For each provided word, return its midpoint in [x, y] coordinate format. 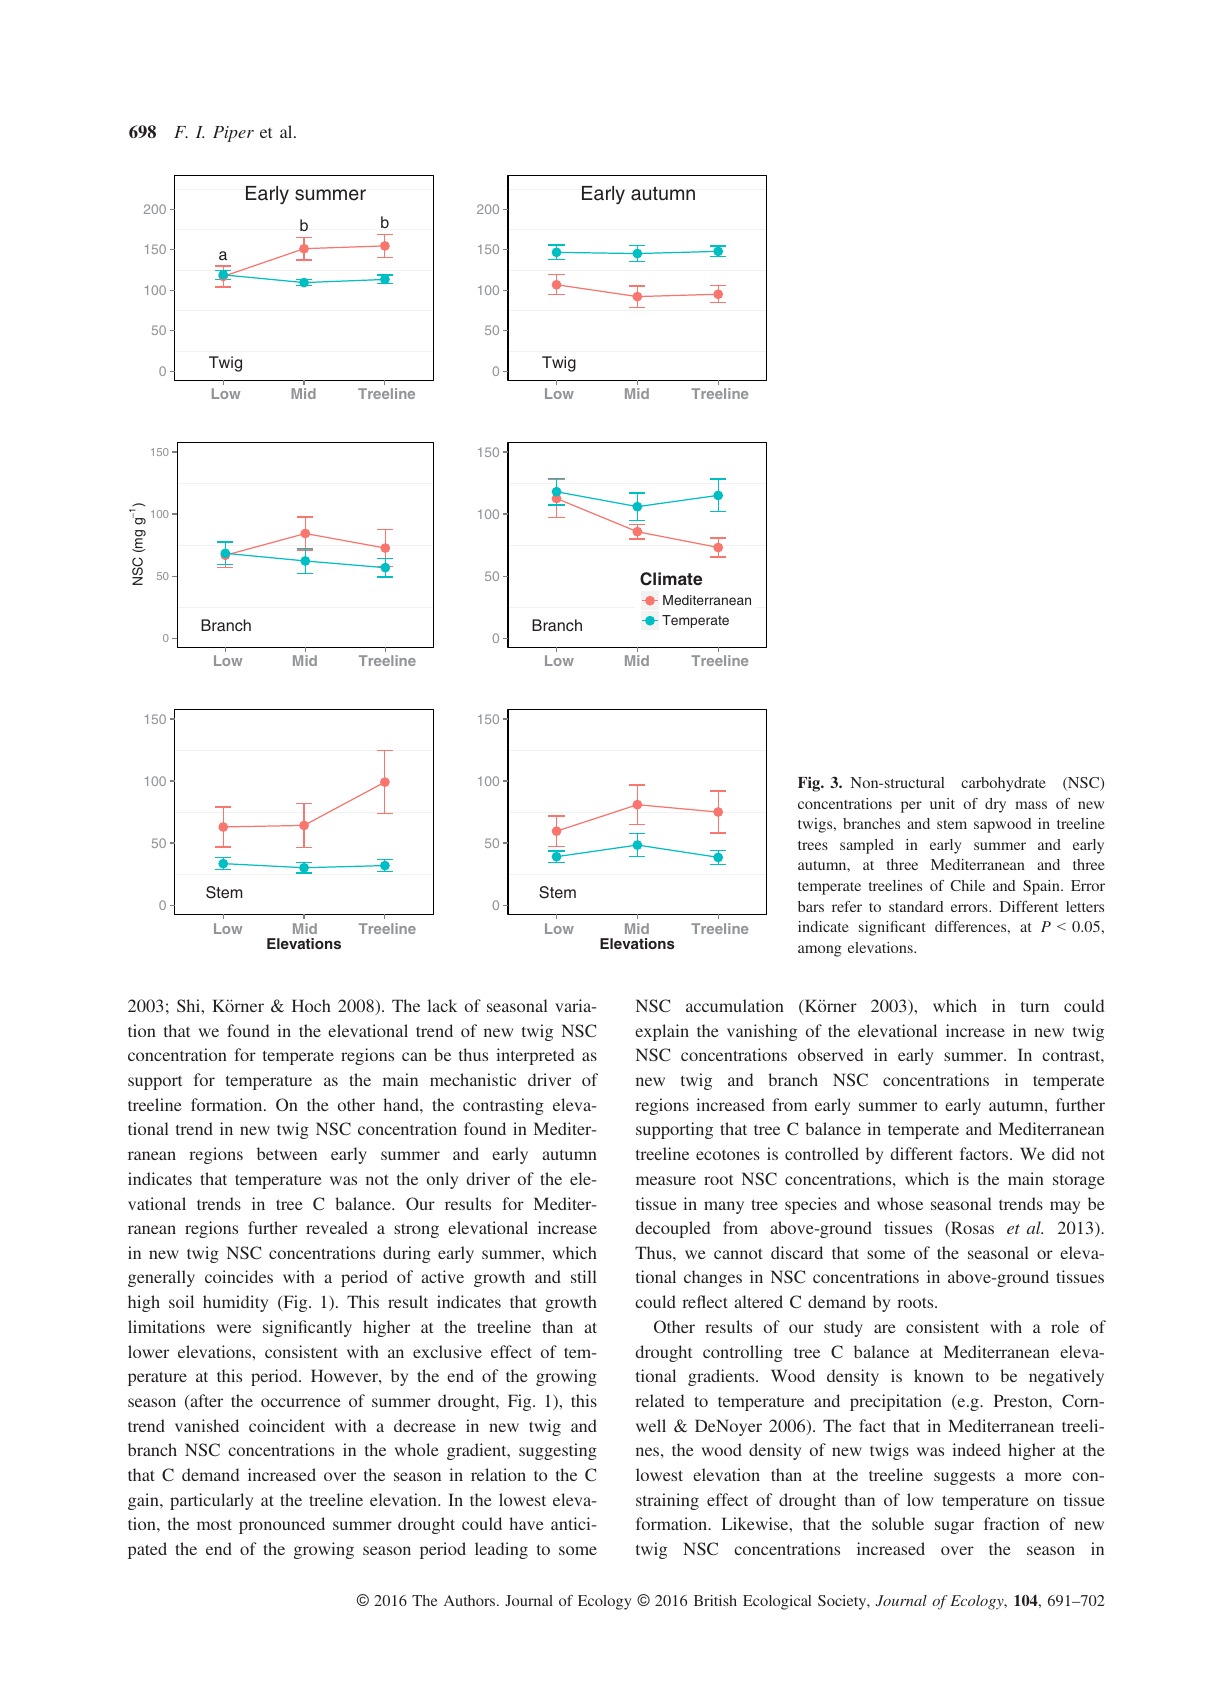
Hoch [311, 1005]
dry [995, 805]
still [583, 1276]
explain [662, 1032]
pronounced [282, 1525]
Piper [233, 134]
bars [811, 906]
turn [1035, 1007]
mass [1031, 805]
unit [942, 803]
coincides [239, 1276]
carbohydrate [1003, 784]
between [287, 1153]
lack [442, 1005]
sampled [867, 846]
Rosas [971, 1229]
